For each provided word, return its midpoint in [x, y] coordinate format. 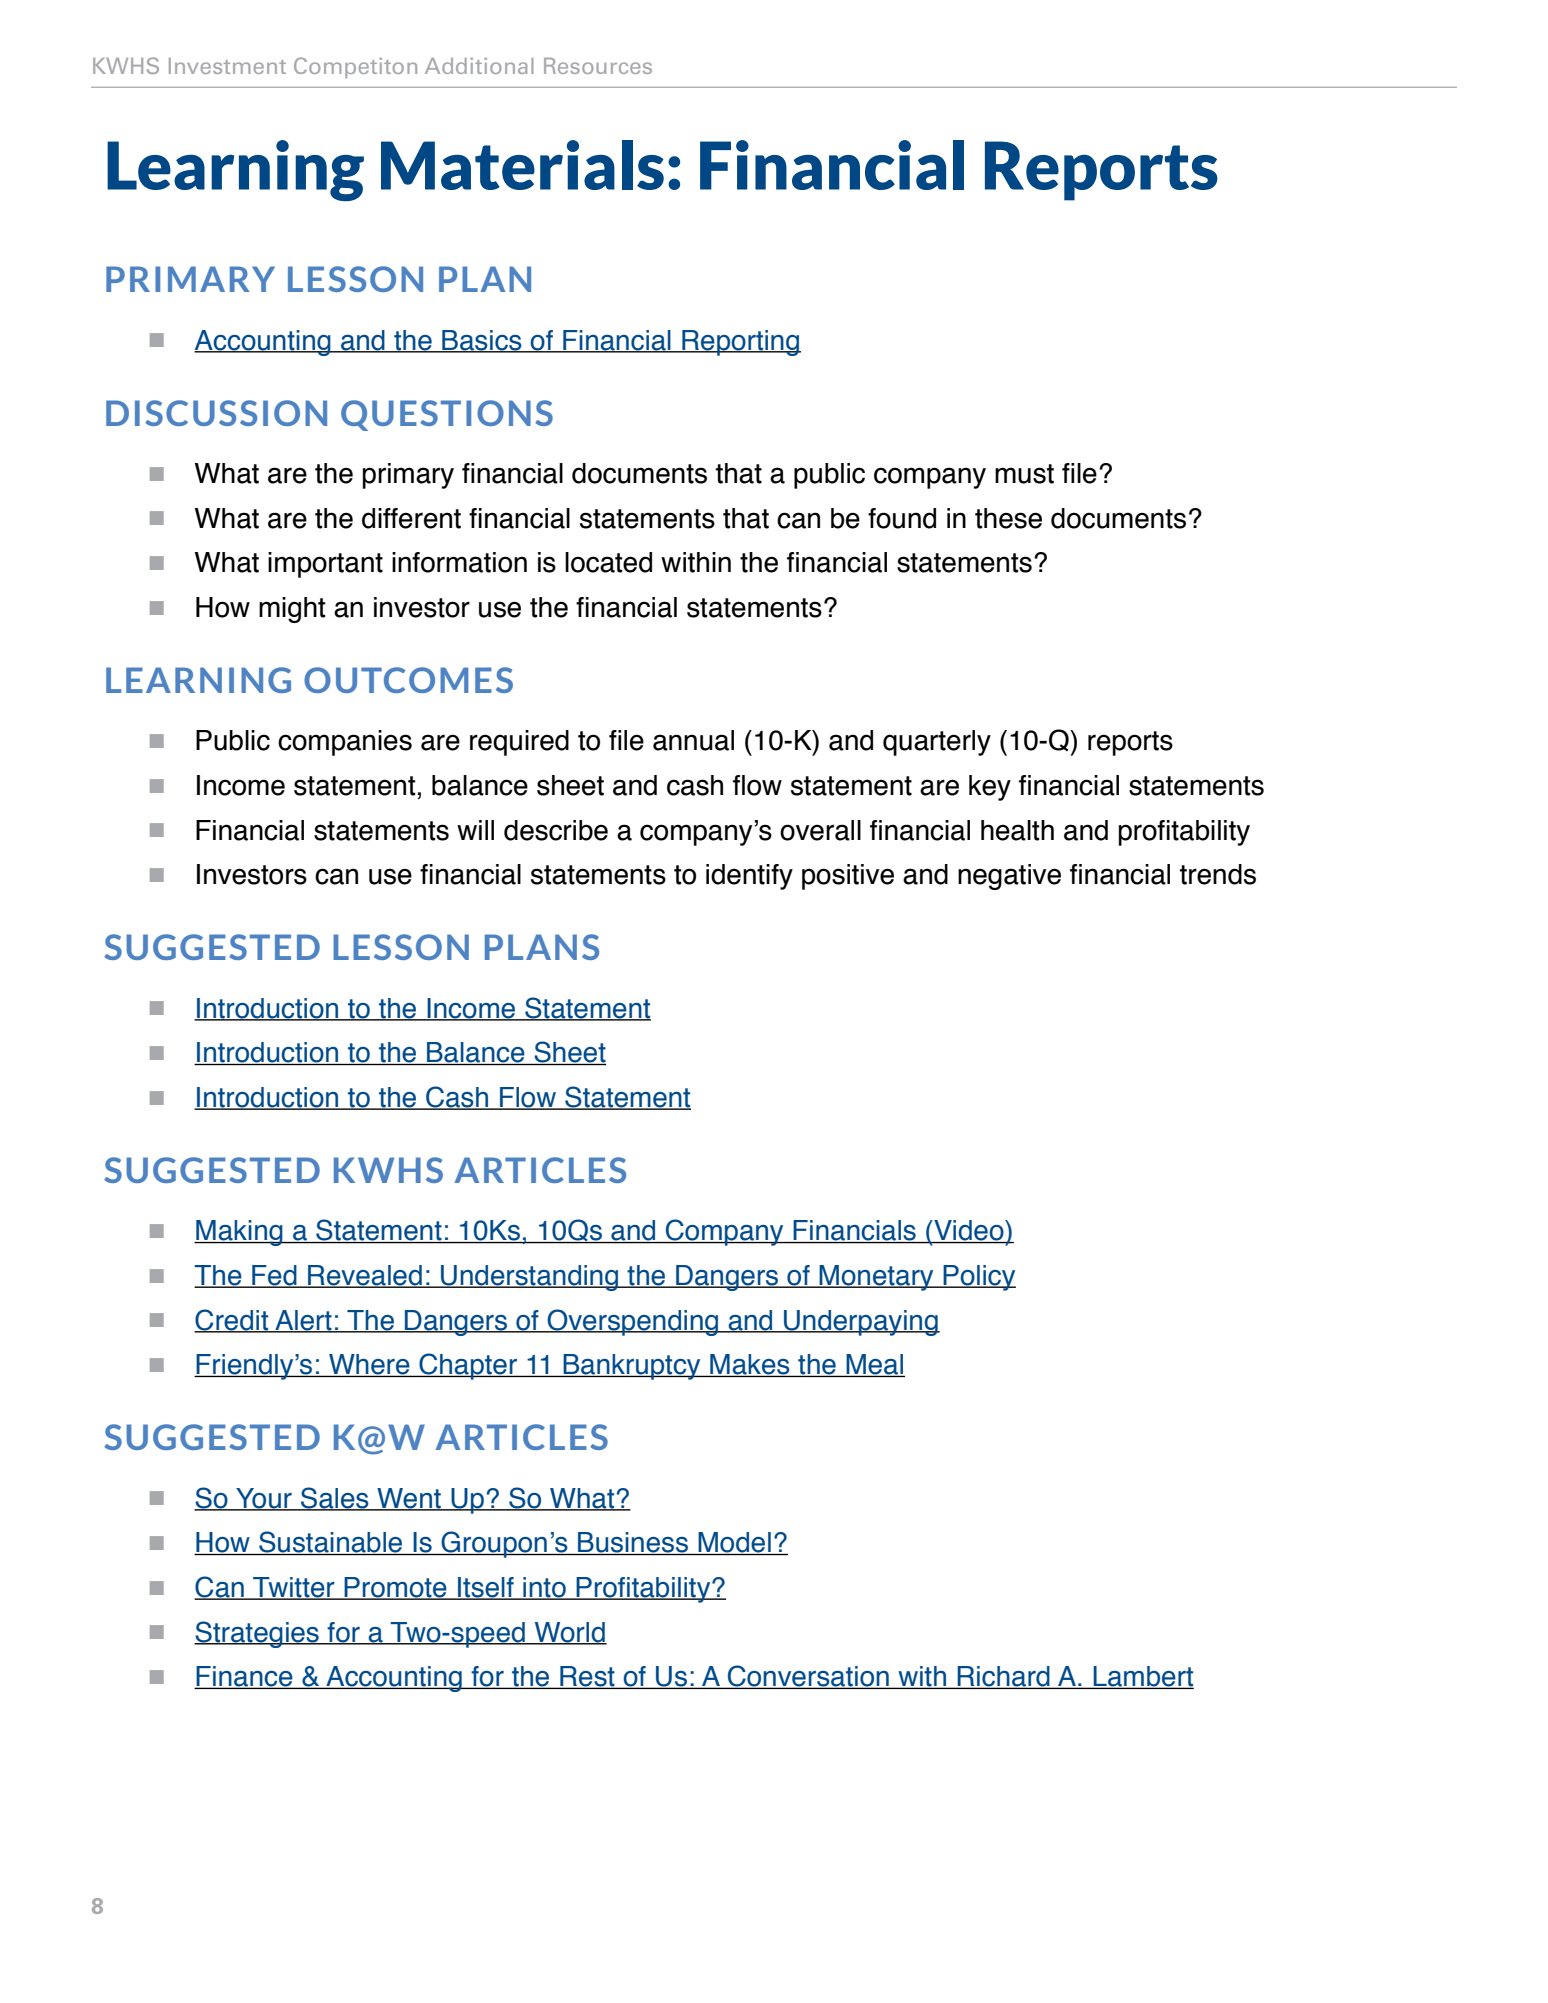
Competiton [355, 67]
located [608, 562]
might [292, 610]
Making [239, 1233]
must [1024, 474]
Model [734, 1543]
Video [969, 1231]
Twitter [294, 1588]
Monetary [876, 1278]
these [1008, 518]
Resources [598, 66]
